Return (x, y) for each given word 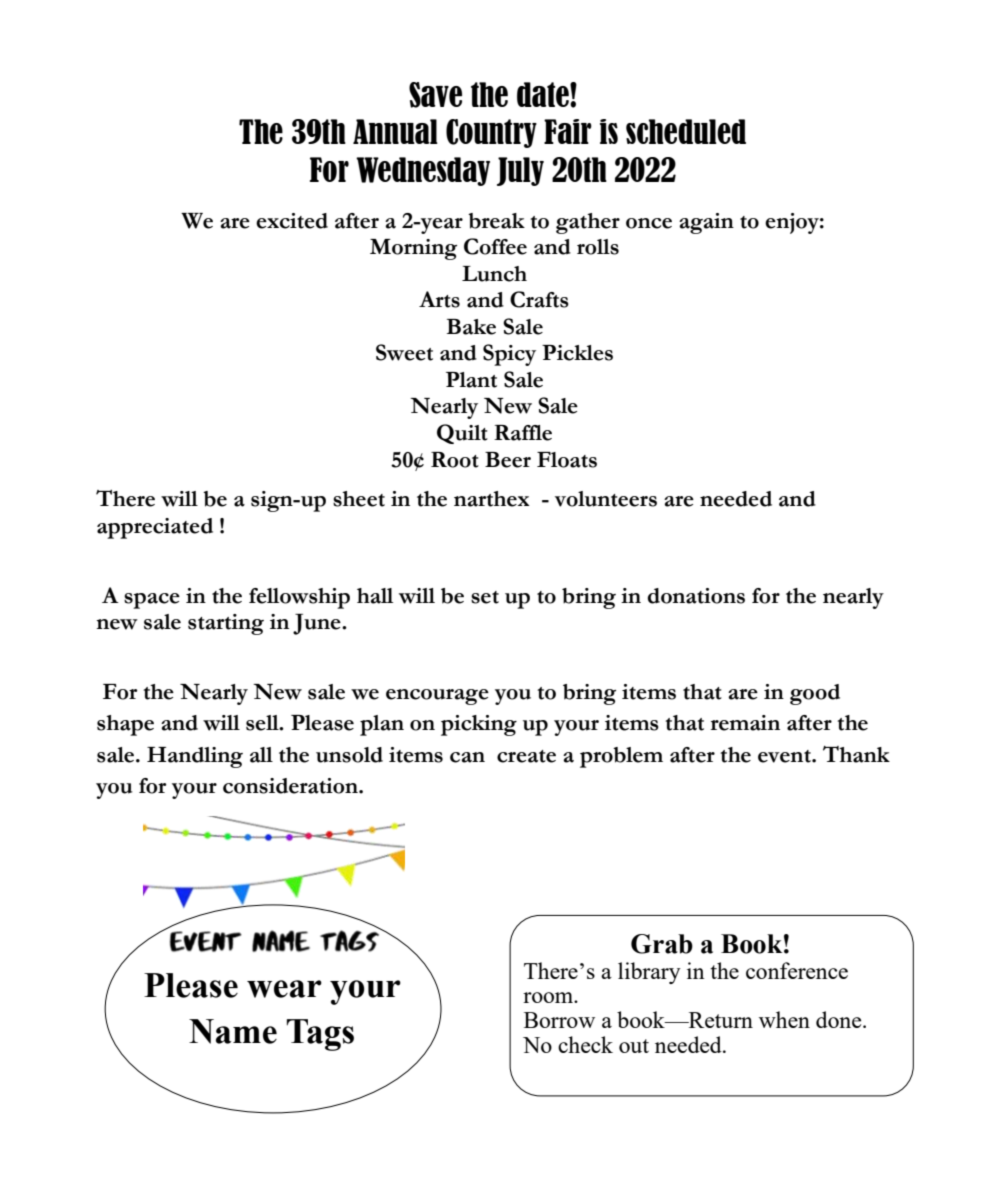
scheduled (686, 131)
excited (292, 221)
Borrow (559, 1020)
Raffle (523, 433)
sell (263, 723)
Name (233, 1031)
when (784, 1019)
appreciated (155, 528)
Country (491, 133)
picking (479, 725)
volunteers (606, 499)
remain (745, 723)
